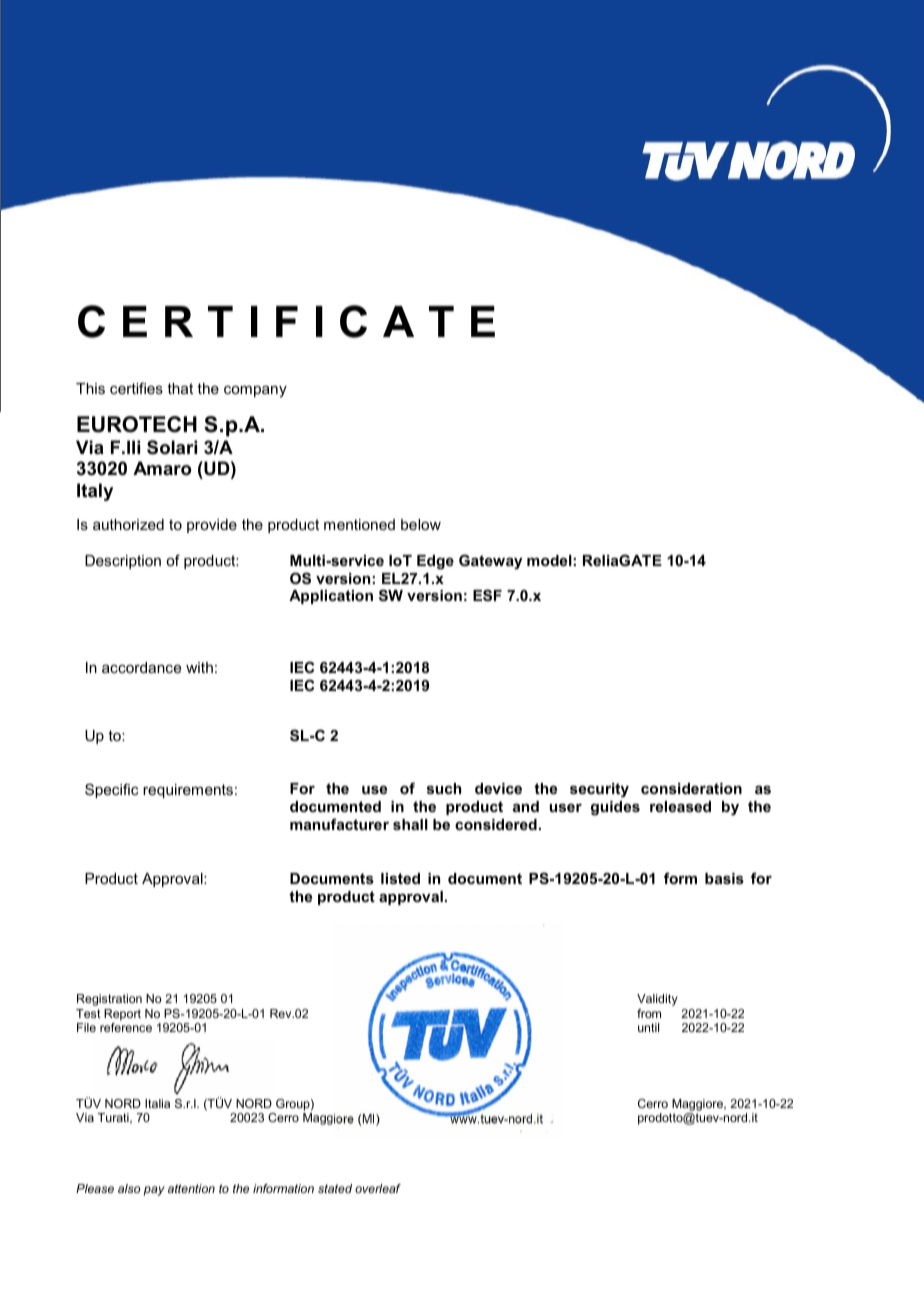 Image resolution: width=924 pixels, height=1308 pixels. Describe the element at coordinates (444, 788) in the document. I see `such` at that location.
